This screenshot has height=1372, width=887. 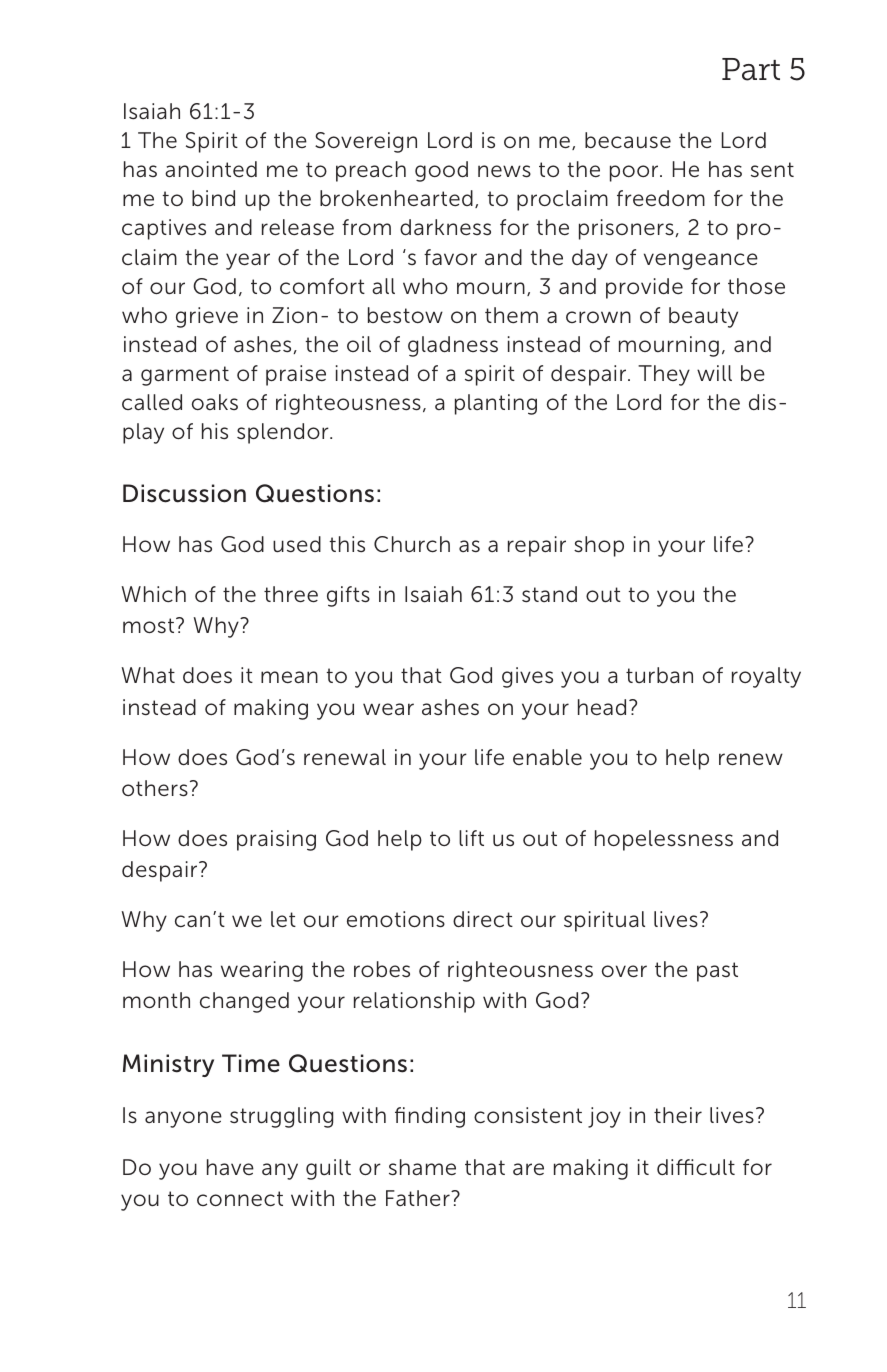 What do you see at coordinates (441, 171) in the screenshot?
I see `good` at bounding box center [441, 171].
